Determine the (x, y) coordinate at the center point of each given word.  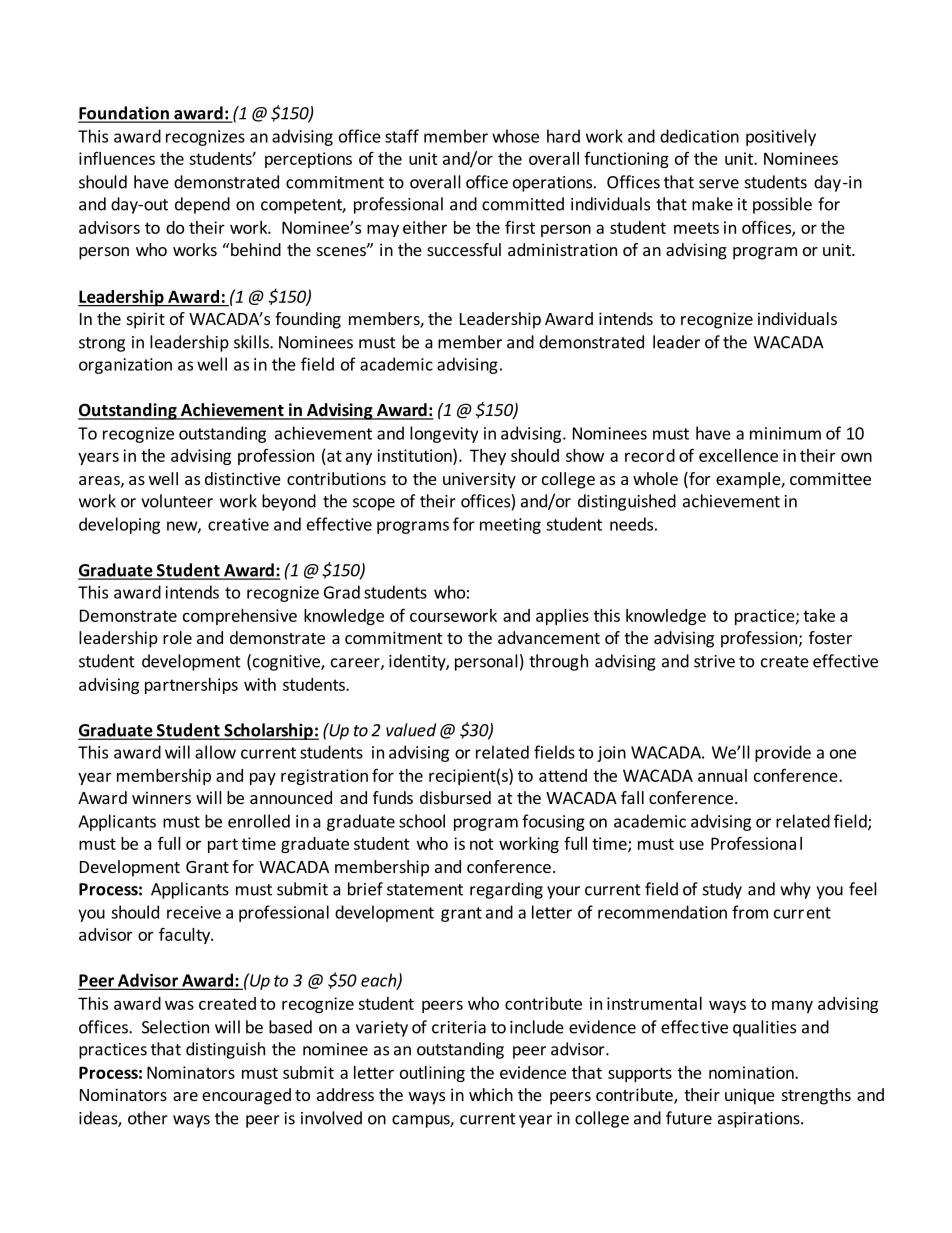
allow (215, 752)
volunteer (177, 501)
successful (464, 249)
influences (117, 158)
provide (783, 753)
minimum (785, 433)
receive (194, 912)
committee (830, 478)
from (750, 912)
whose (515, 136)
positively (781, 137)
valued (411, 730)
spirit (146, 320)
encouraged (246, 1096)
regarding (506, 890)
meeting (510, 526)
